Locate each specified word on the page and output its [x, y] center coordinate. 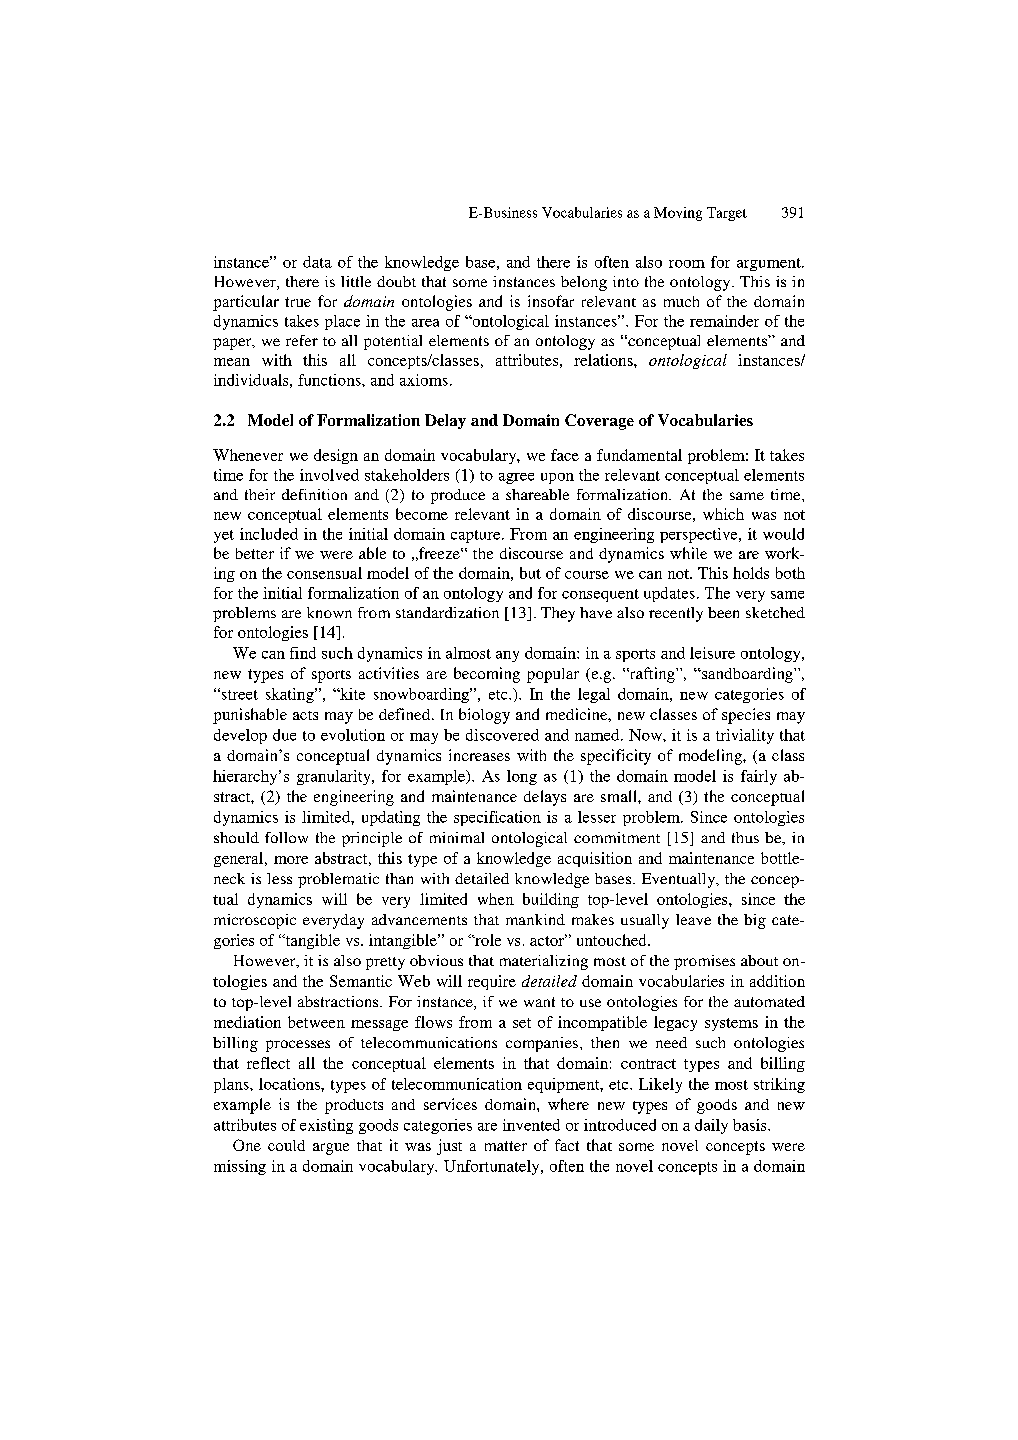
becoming [487, 675]
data [317, 262]
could [286, 1145]
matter [506, 1146]
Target [727, 214]
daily [711, 1126]
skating [291, 695]
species [746, 716]
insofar [551, 301]
